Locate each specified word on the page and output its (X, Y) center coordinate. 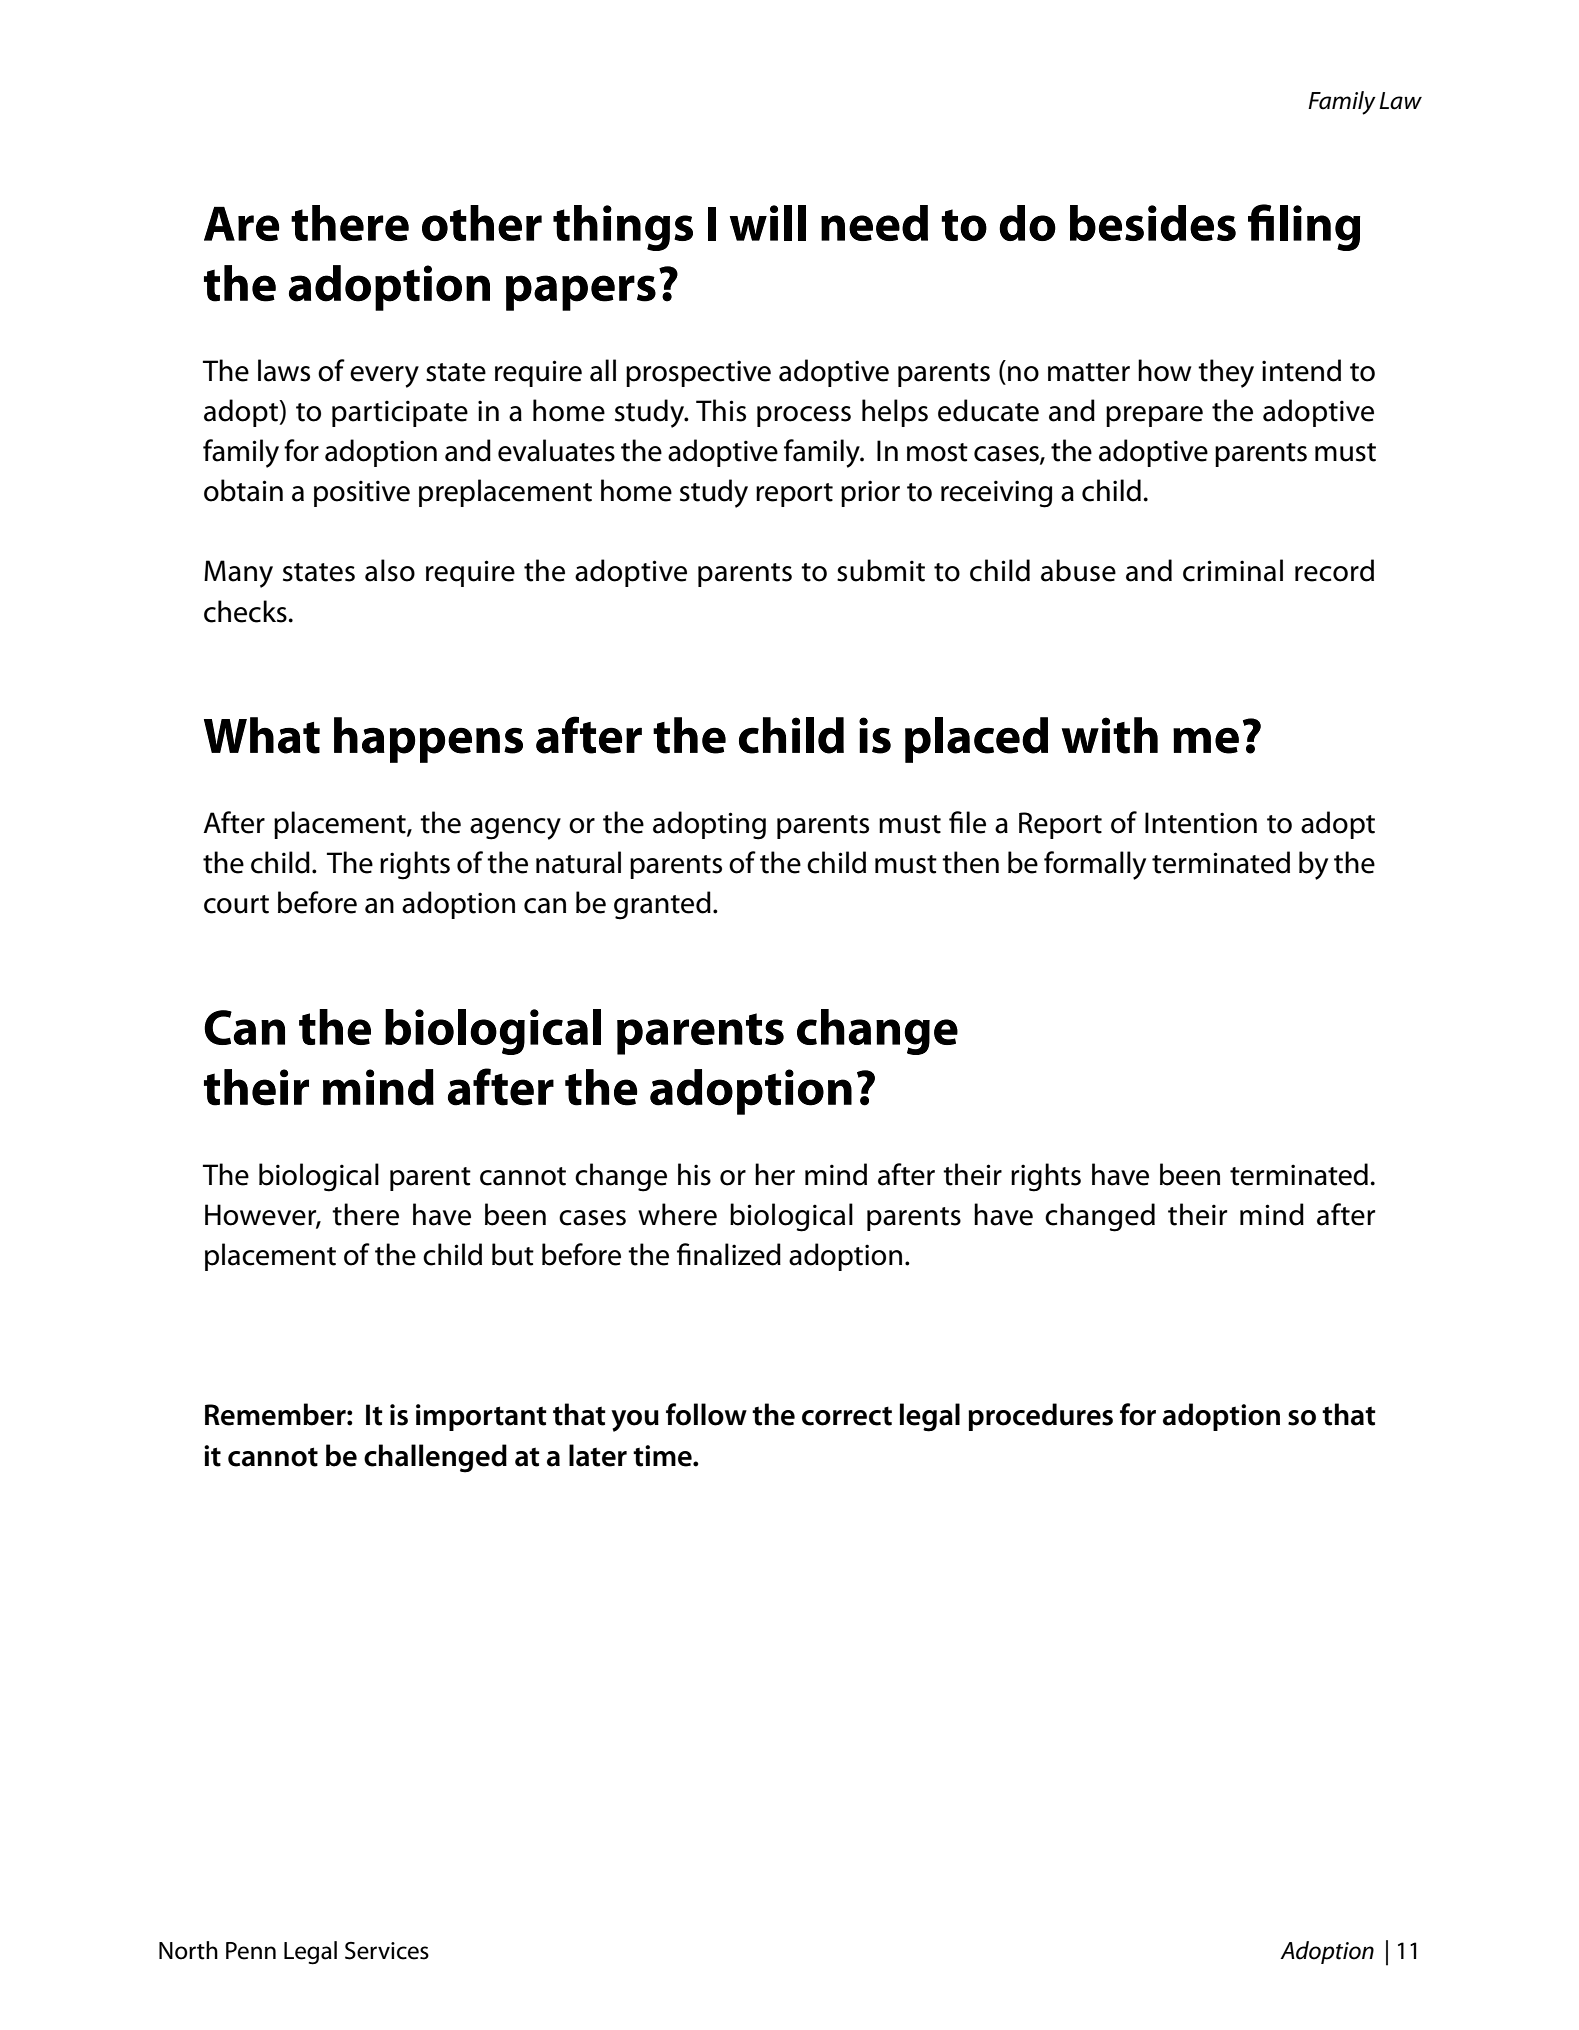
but (513, 1254)
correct (847, 1416)
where (677, 1214)
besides (1153, 223)
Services (387, 1951)
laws (284, 370)
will (768, 223)
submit (881, 570)
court (236, 904)
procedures (1040, 1417)
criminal (1233, 570)
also (390, 570)
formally (1095, 865)
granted (662, 905)
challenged (435, 1458)
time (663, 1456)
